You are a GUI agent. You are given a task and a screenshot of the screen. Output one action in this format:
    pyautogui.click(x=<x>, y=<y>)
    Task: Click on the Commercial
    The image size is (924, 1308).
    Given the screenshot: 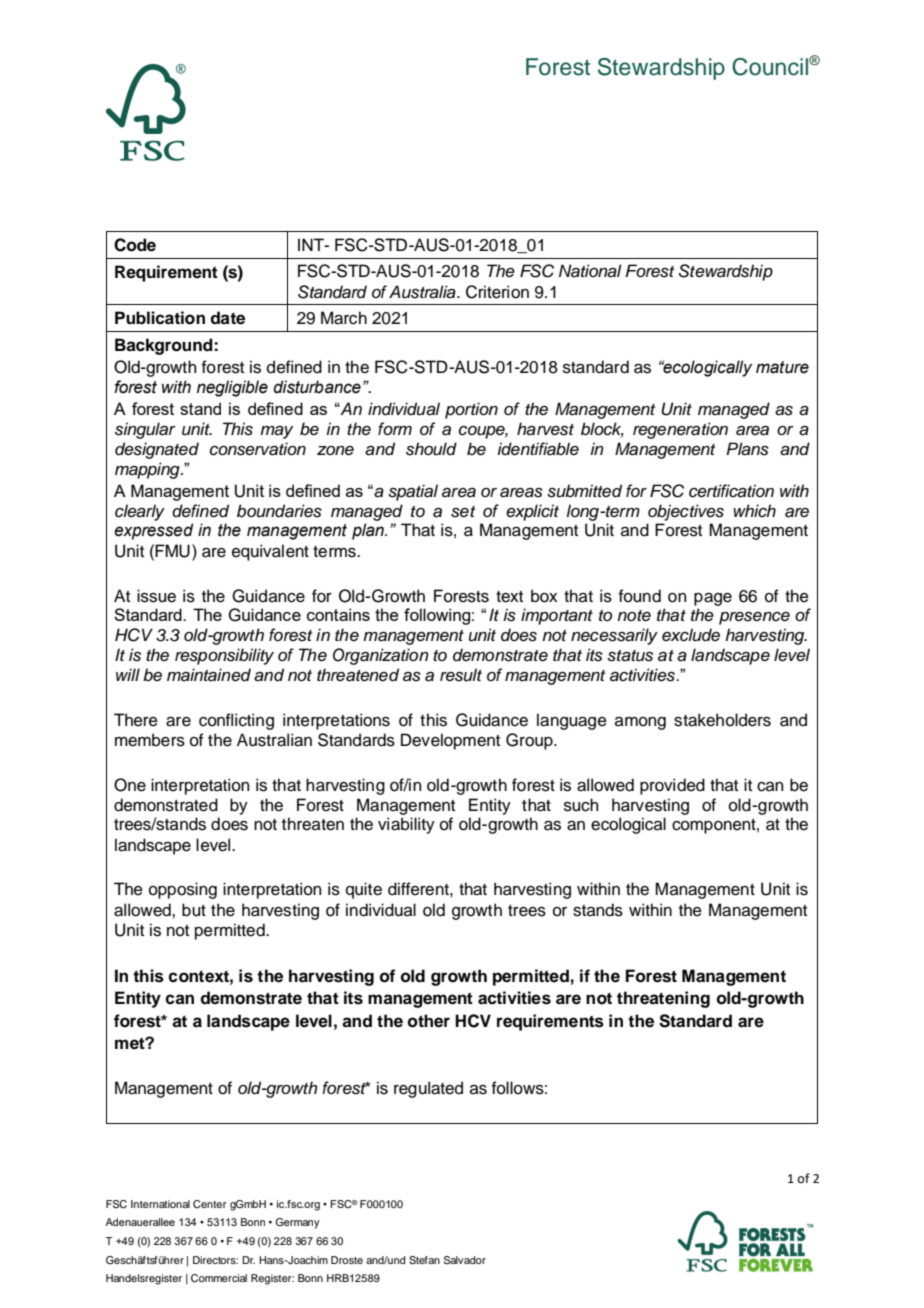 What is the action you would take?
    pyautogui.click(x=219, y=1278)
